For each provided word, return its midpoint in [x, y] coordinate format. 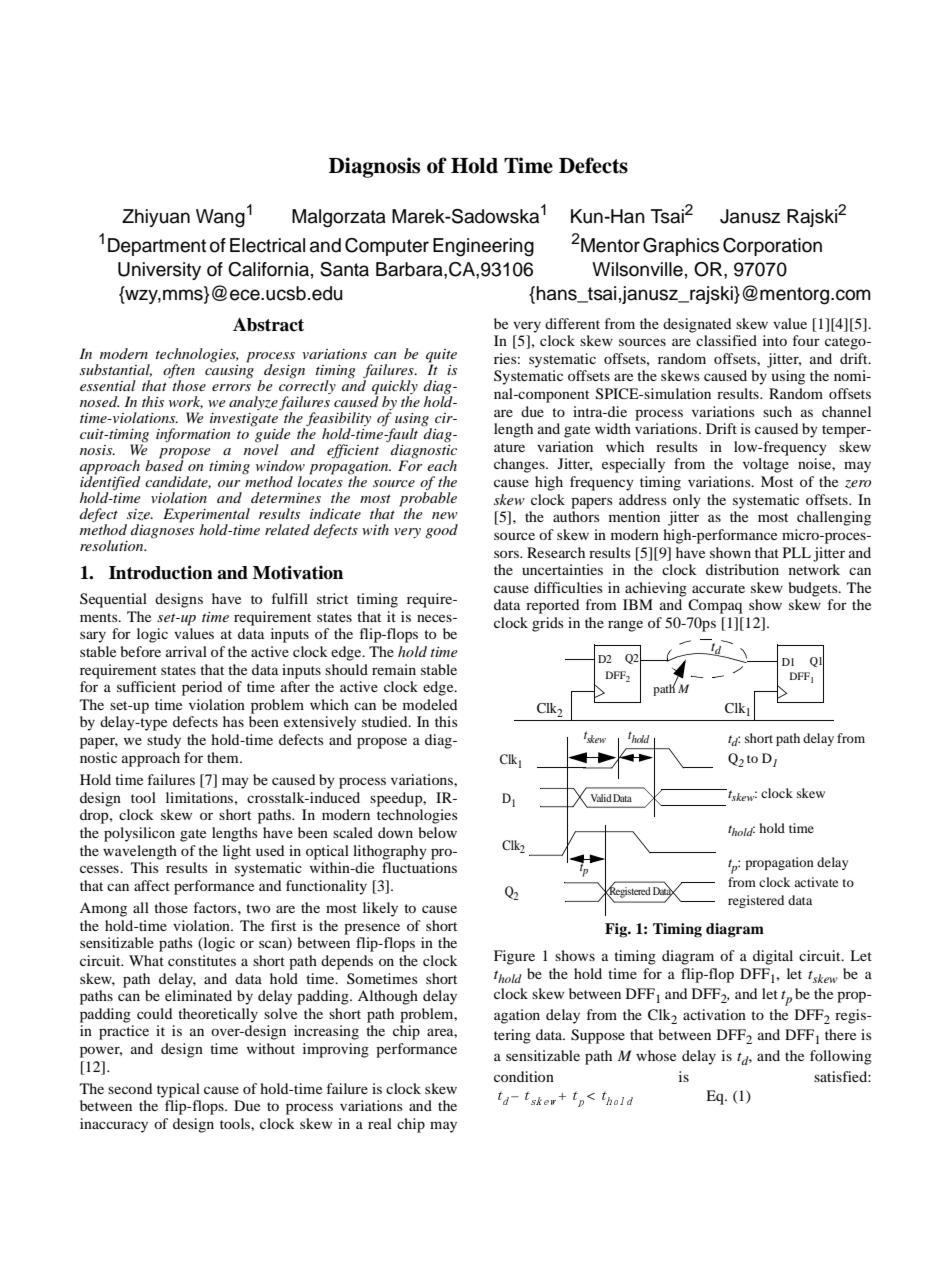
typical [178, 1090]
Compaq [715, 606]
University [159, 271]
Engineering [483, 247]
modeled [430, 704]
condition [524, 1076]
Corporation [772, 247]
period [202, 688]
